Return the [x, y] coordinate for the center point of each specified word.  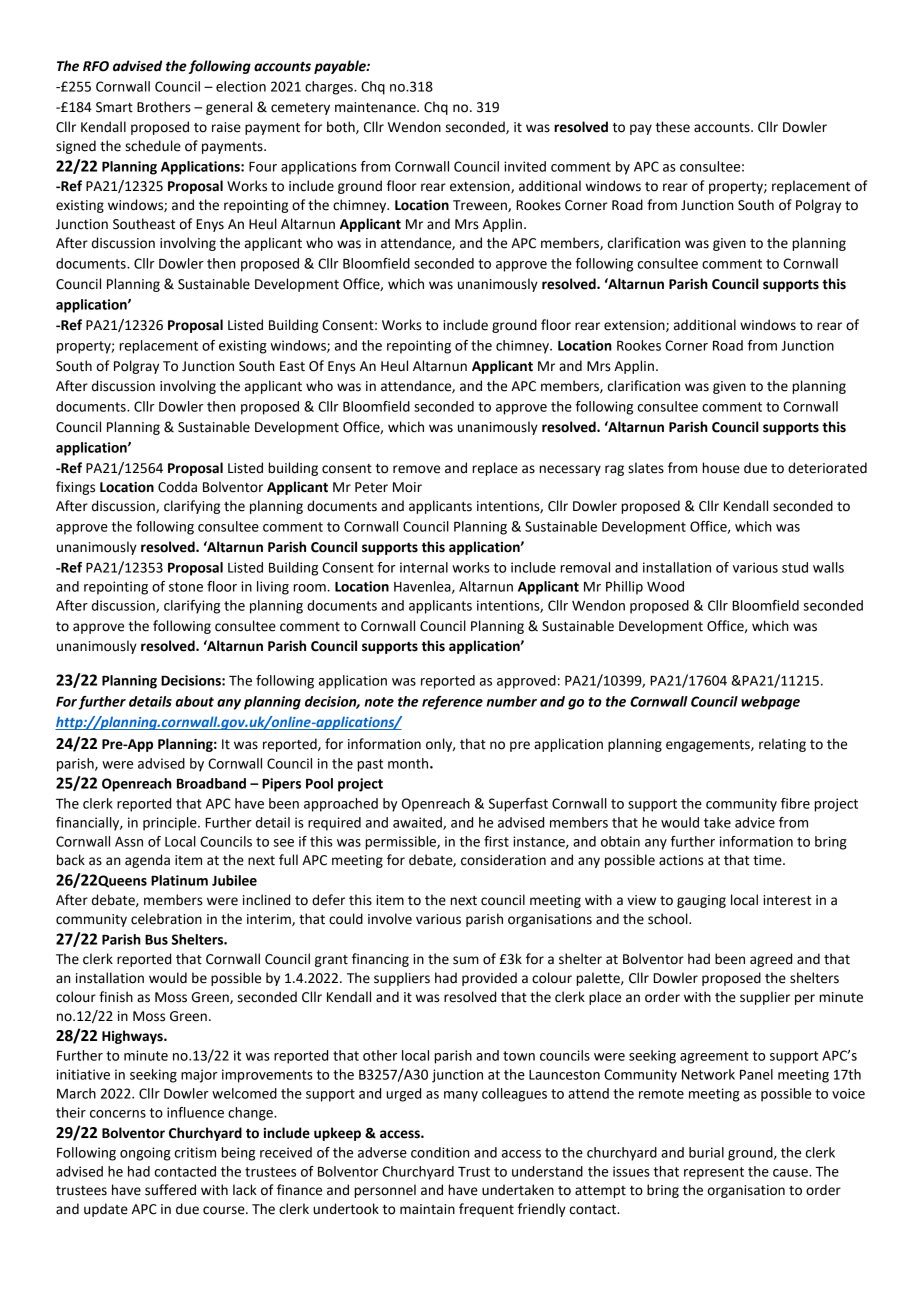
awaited [418, 823]
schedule [153, 146]
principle [171, 824]
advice [755, 822]
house [721, 468]
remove [416, 469]
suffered [170, 1190]
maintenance [376, 107]
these [673, 127]
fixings [75, 488]
